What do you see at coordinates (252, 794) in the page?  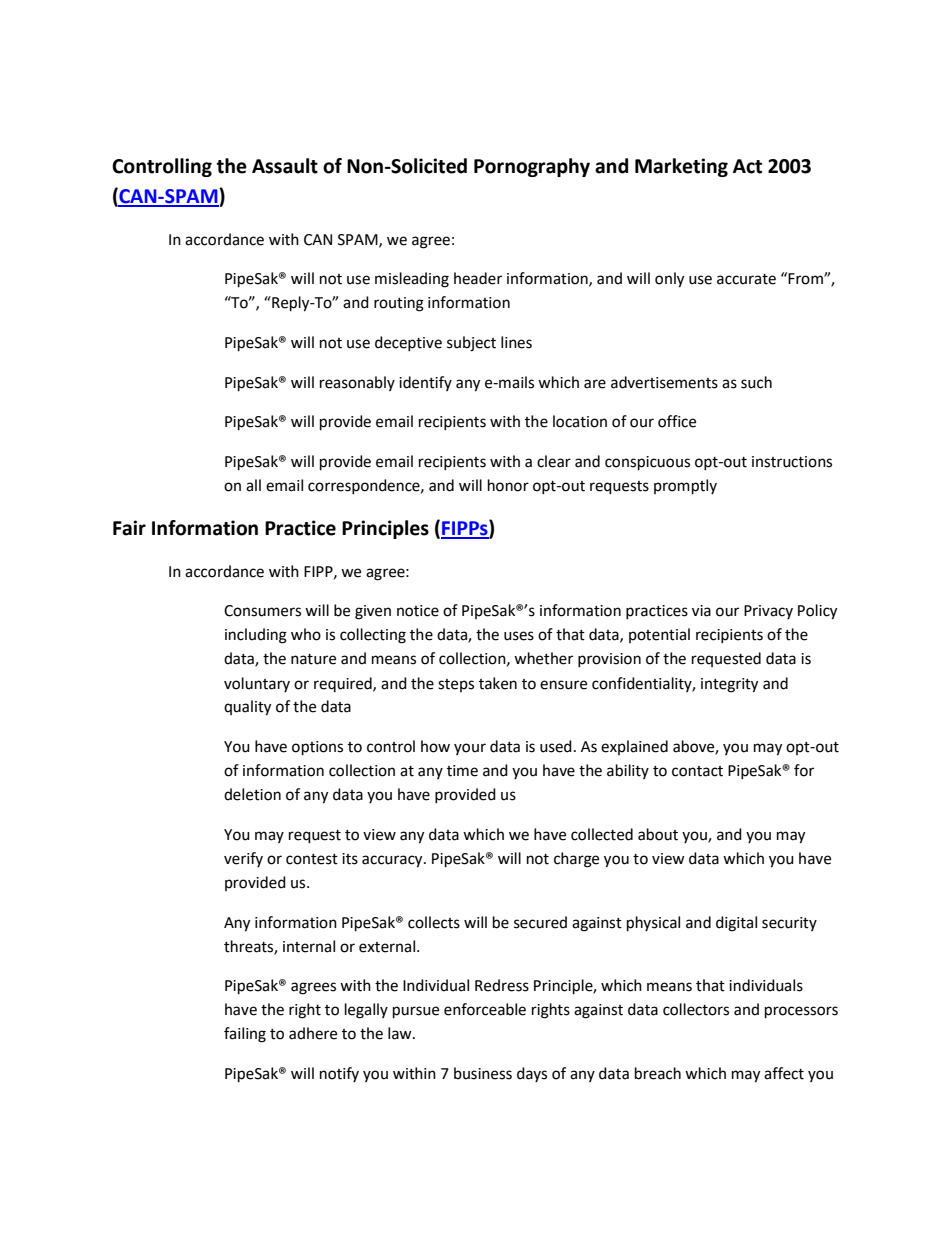 I see `deletion` at bounding box center [252, 794].
